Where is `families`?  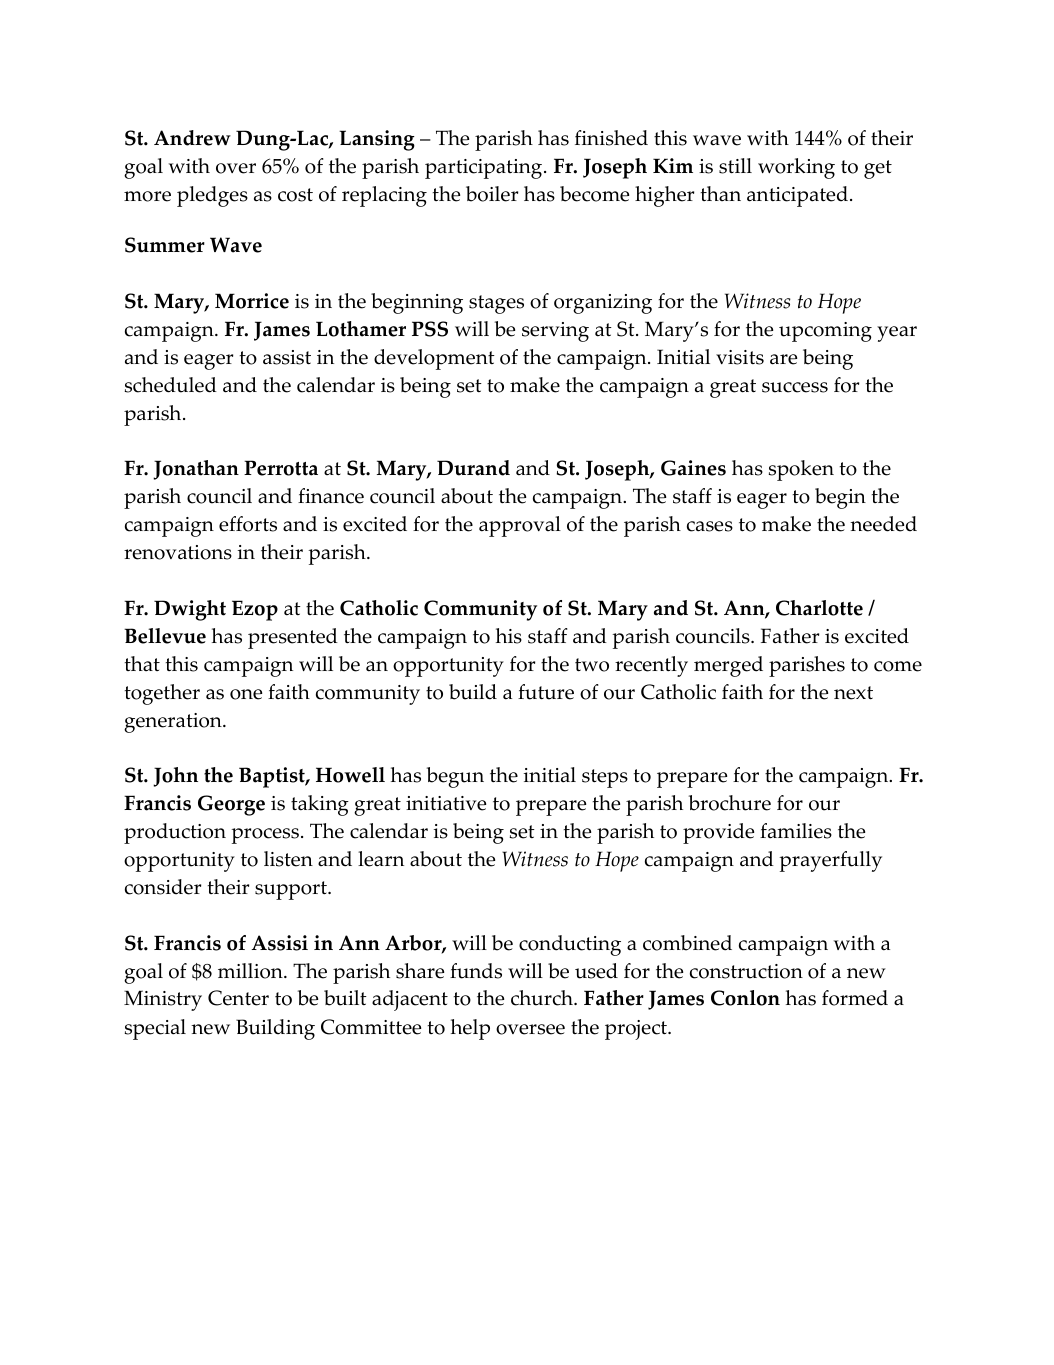 families is located at coordinates (796, 831).
